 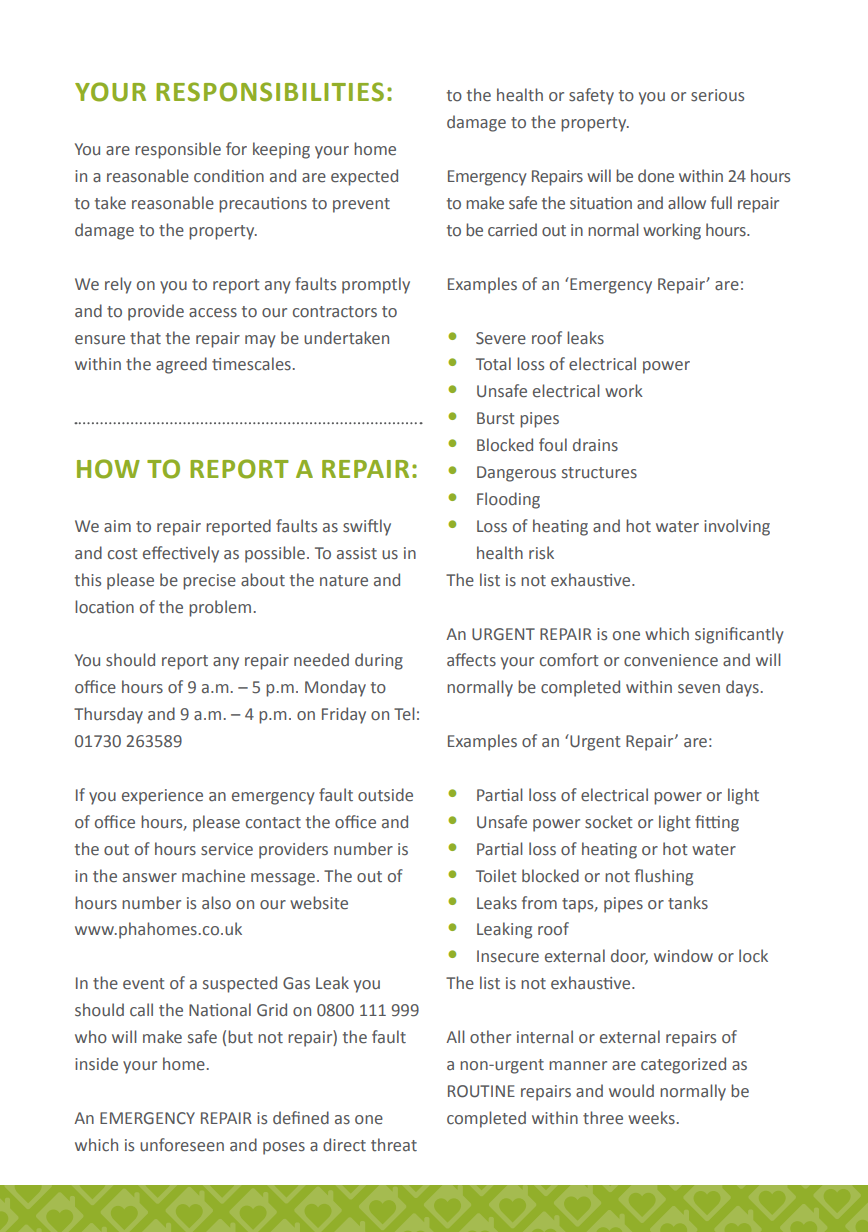 I want to click on serious, so click(x=717, y=95).
